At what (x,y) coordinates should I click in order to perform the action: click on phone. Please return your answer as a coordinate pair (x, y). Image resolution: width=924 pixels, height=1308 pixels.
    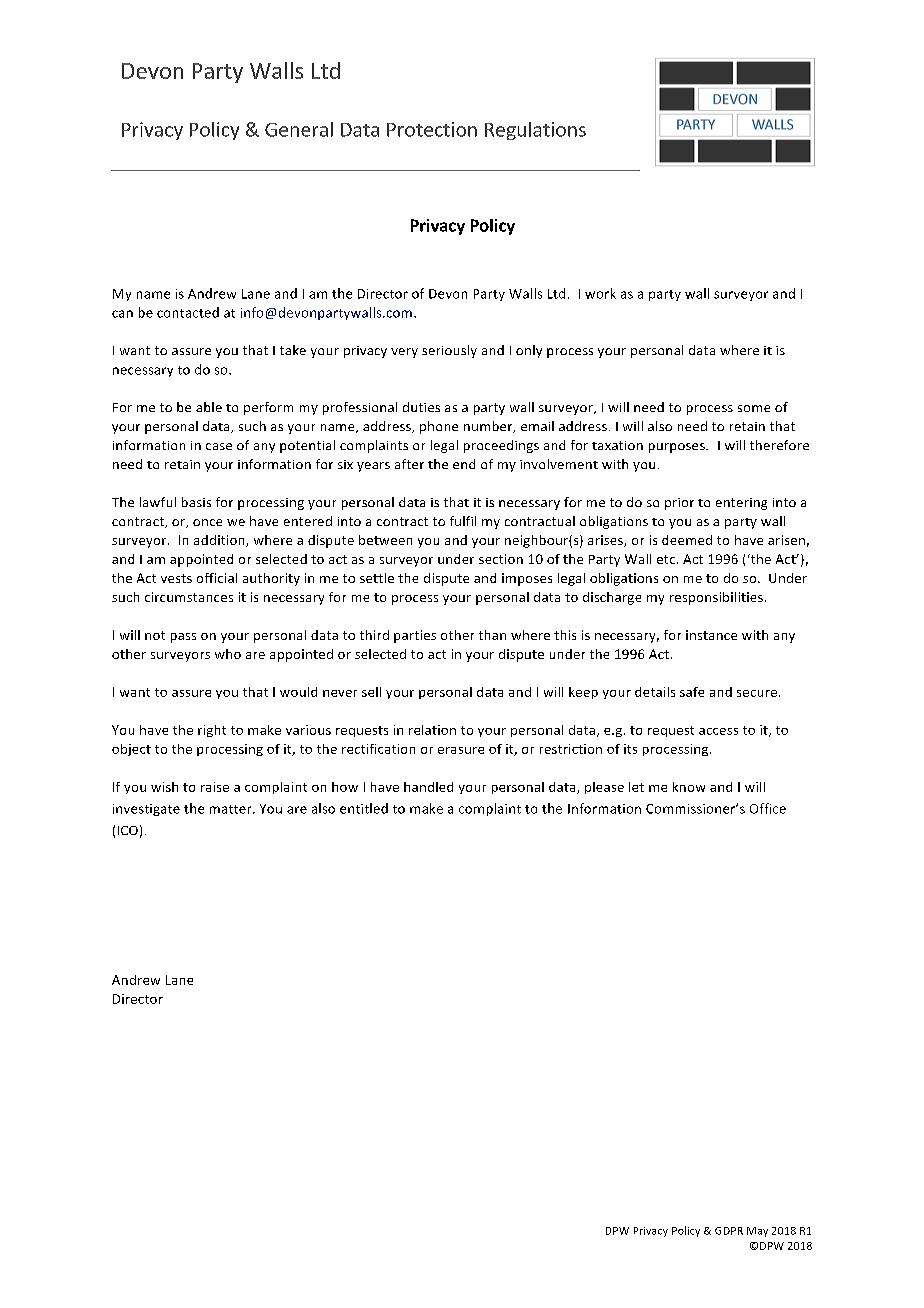
    Looking at the image, I should click on (439, 427).
